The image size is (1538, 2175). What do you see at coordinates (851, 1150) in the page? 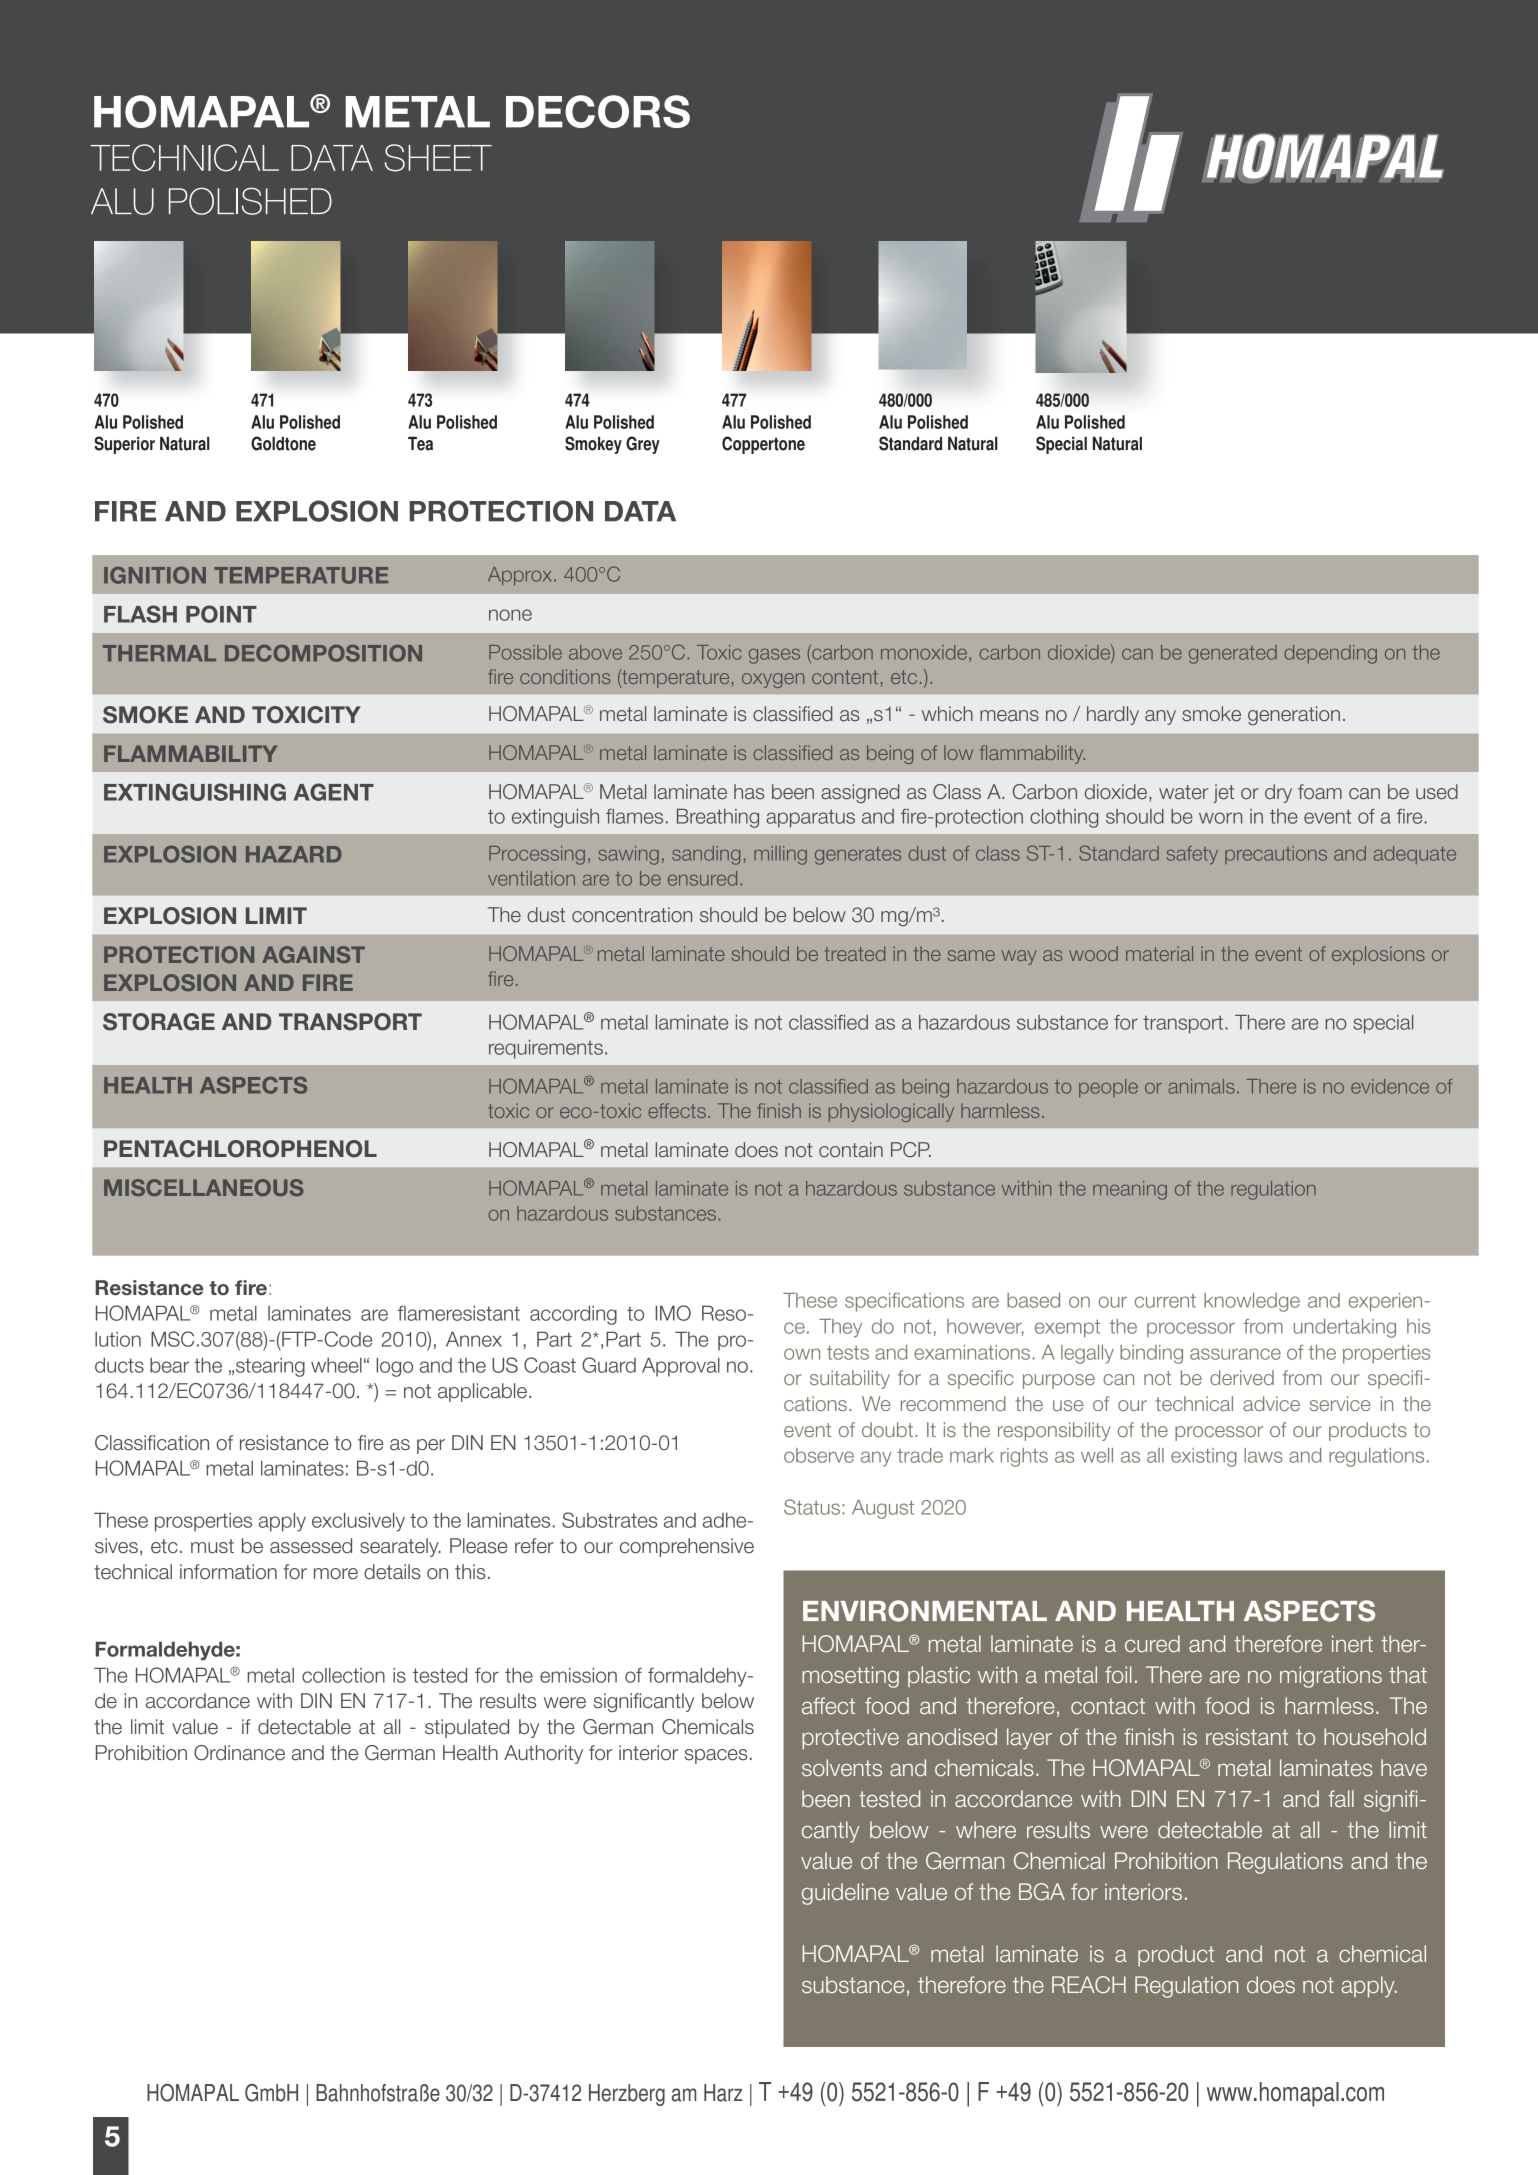
I see `contain` at bounding box center [851, 1150].
